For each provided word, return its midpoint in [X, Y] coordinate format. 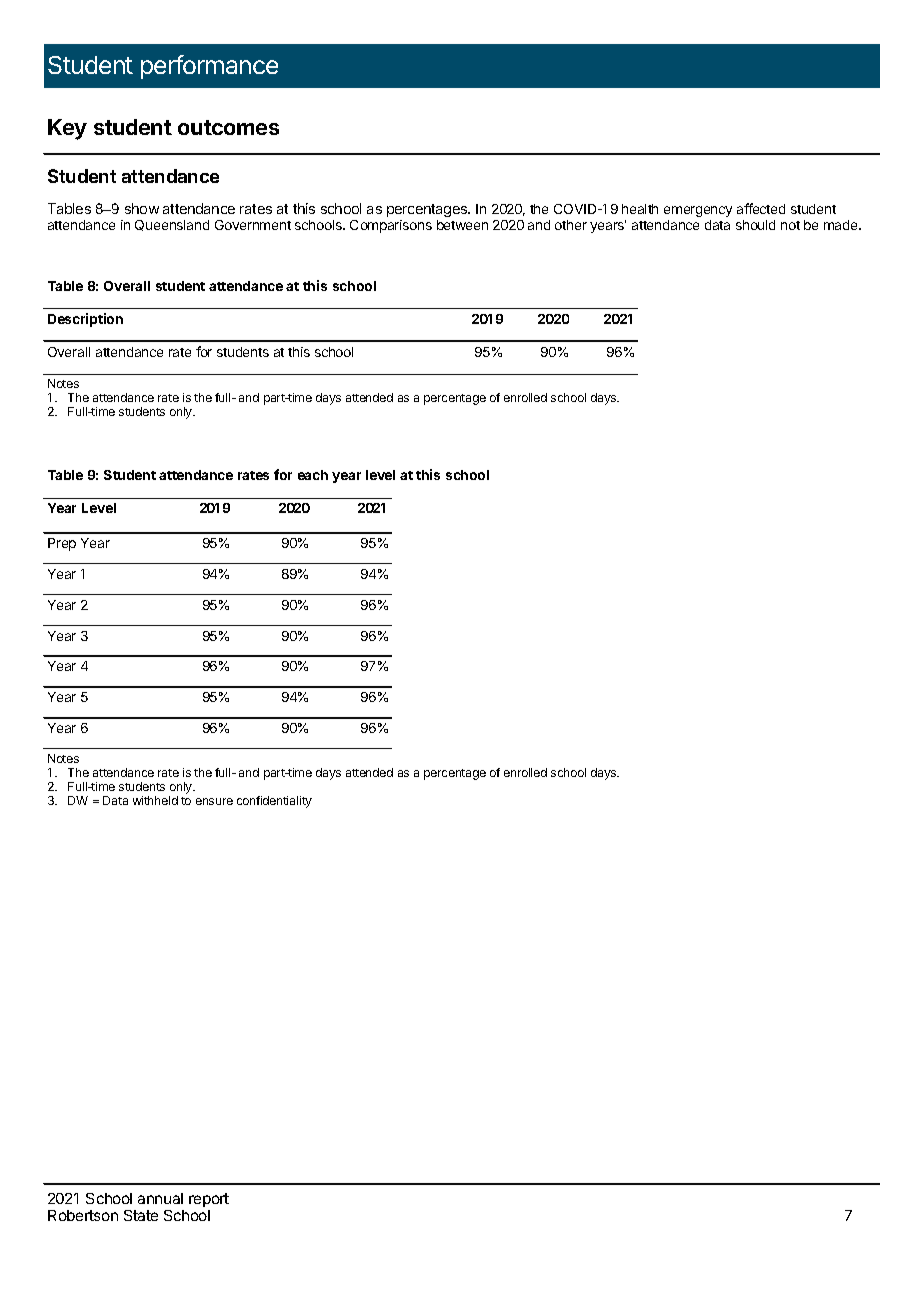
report [209, 1200]
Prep [62, 544]
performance [209, 67]
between [462, 225]
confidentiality [274, 802]
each [313, 475]
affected [761, 208]
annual [160, 1198]
